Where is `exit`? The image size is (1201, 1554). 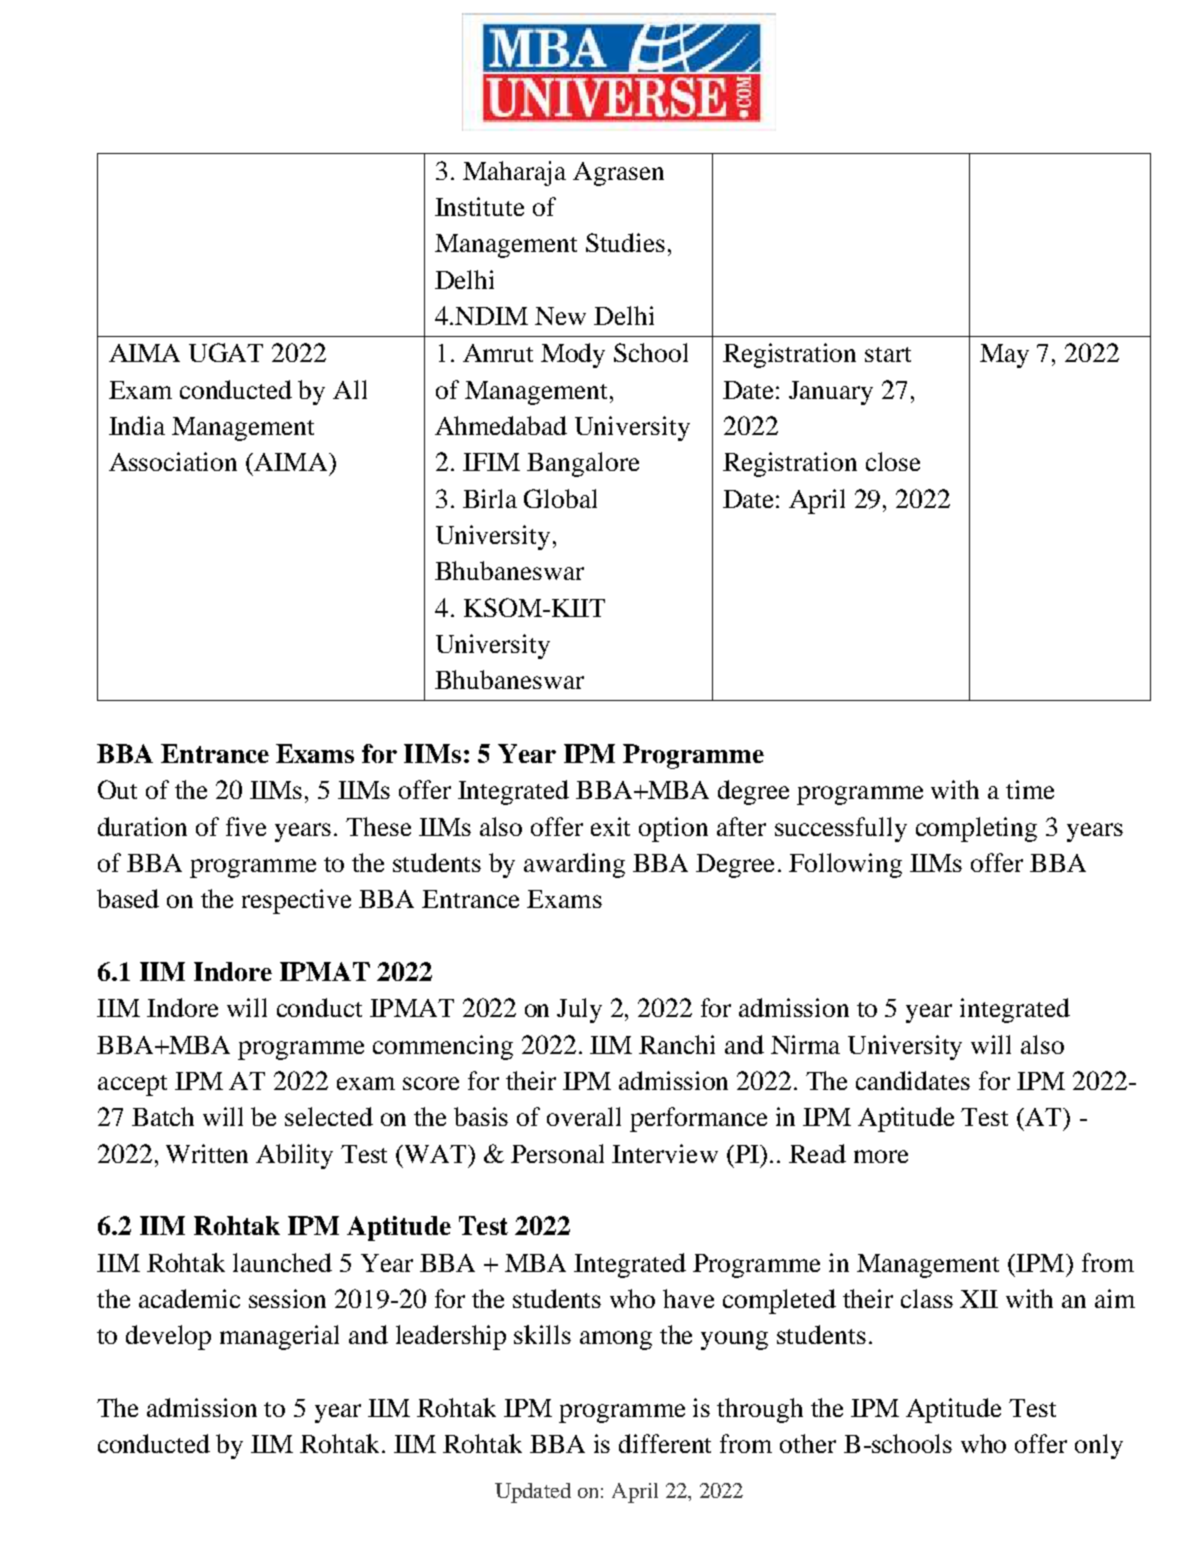
exit is located at coordinates (610, 826).
